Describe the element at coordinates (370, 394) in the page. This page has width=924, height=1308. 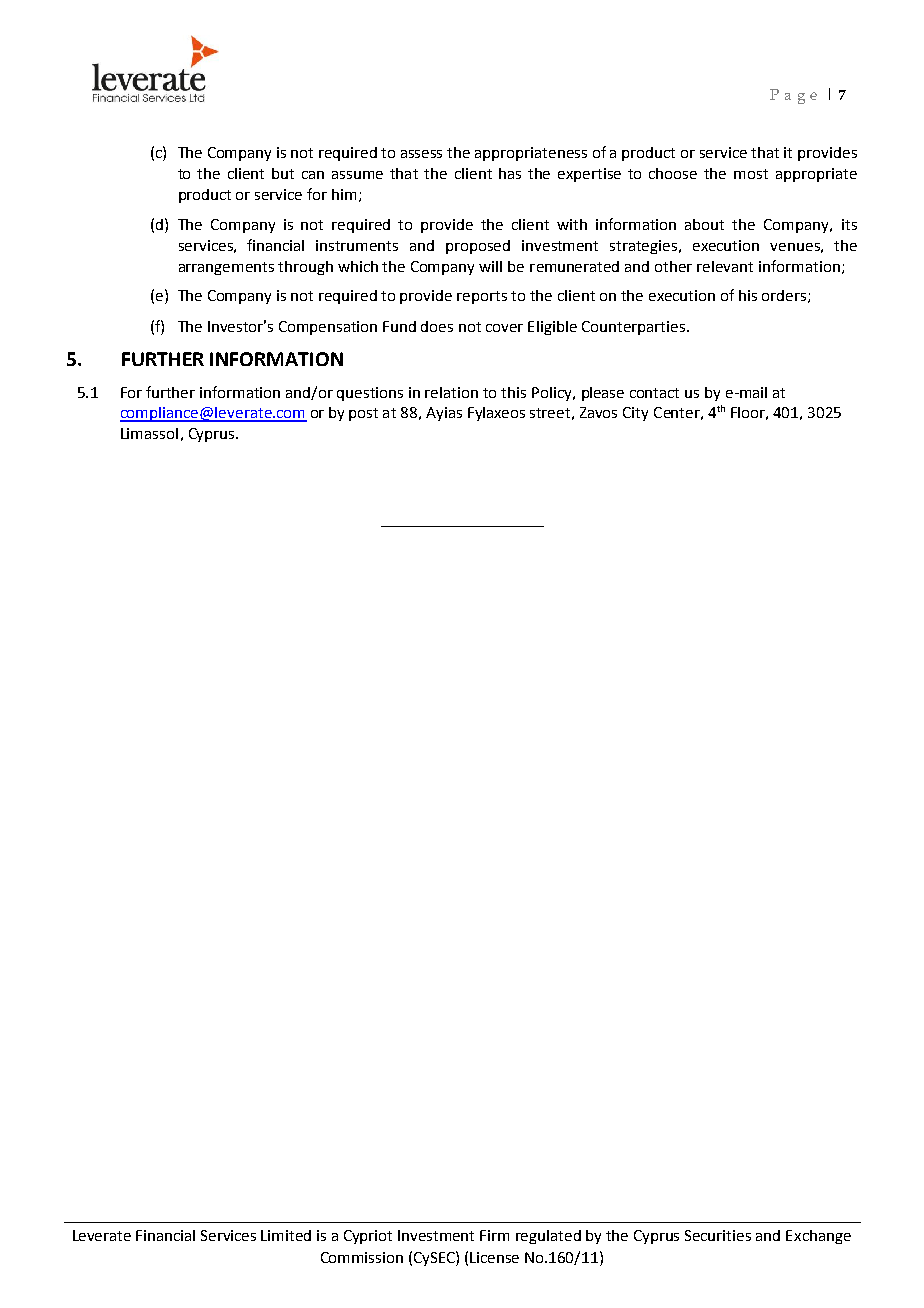
I see `questions` at that location.
